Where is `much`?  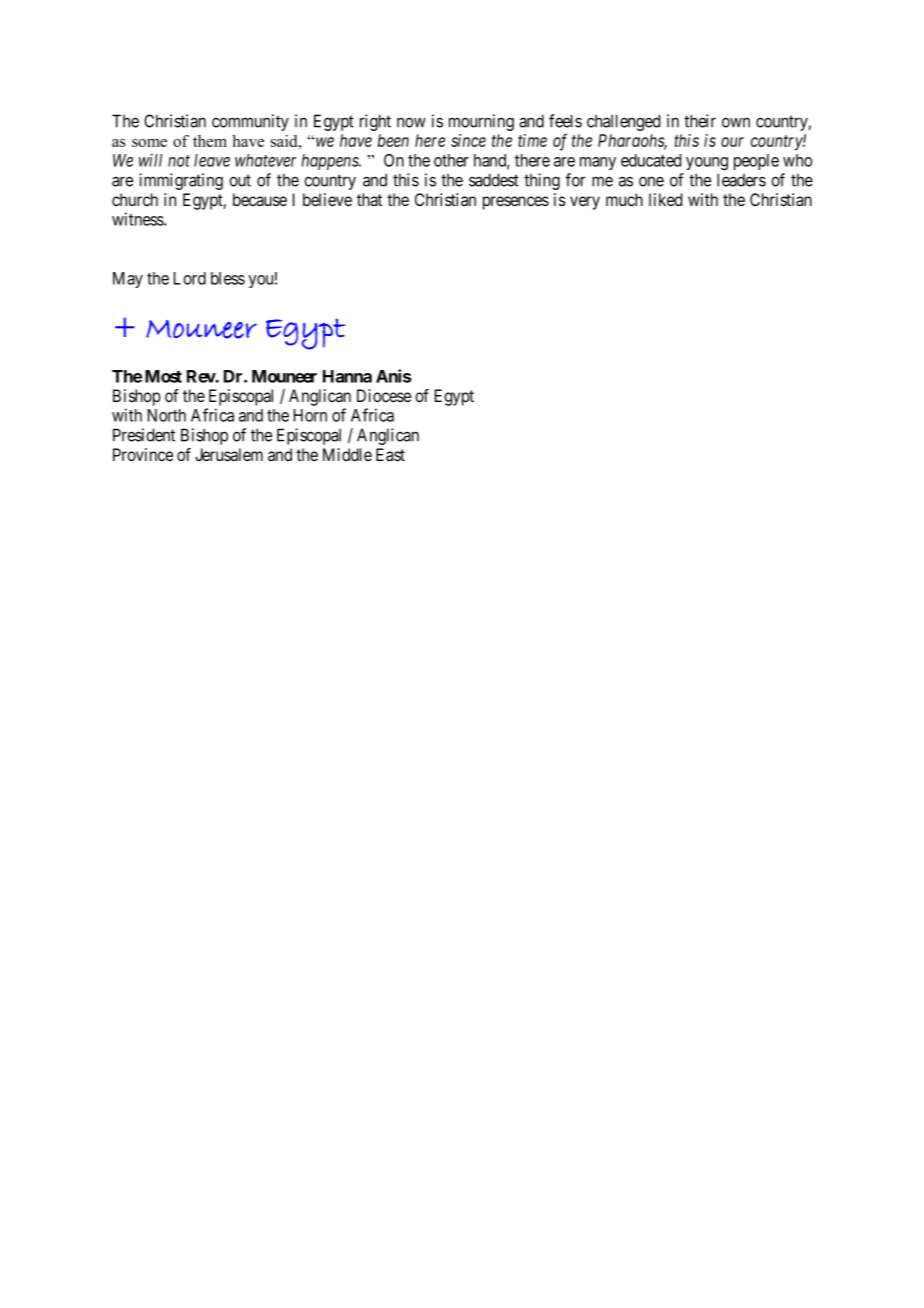 much is located at coordinates (624, 199).
